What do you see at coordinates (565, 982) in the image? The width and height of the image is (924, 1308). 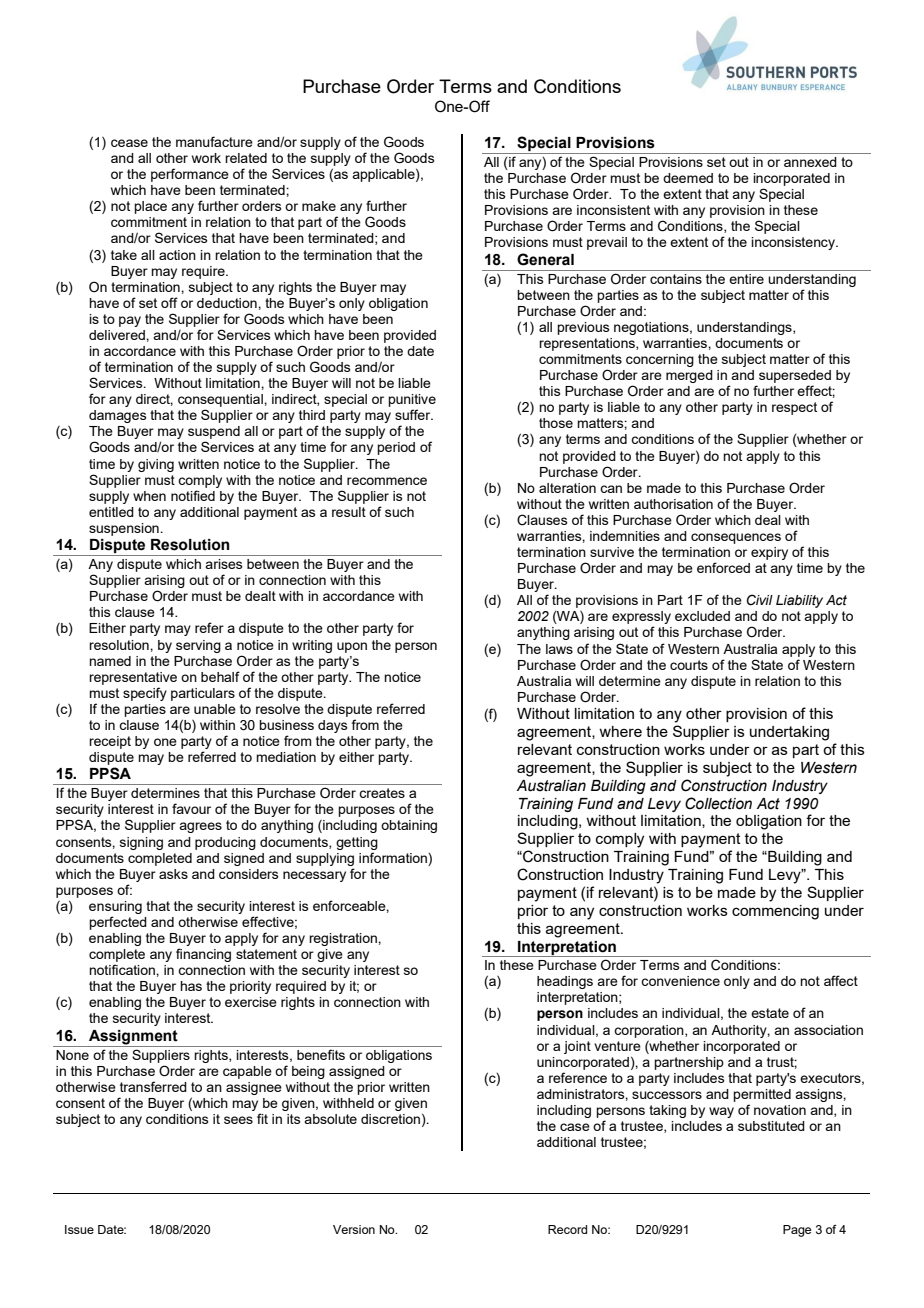 I see `headings` at bounding box center [565, 982].
